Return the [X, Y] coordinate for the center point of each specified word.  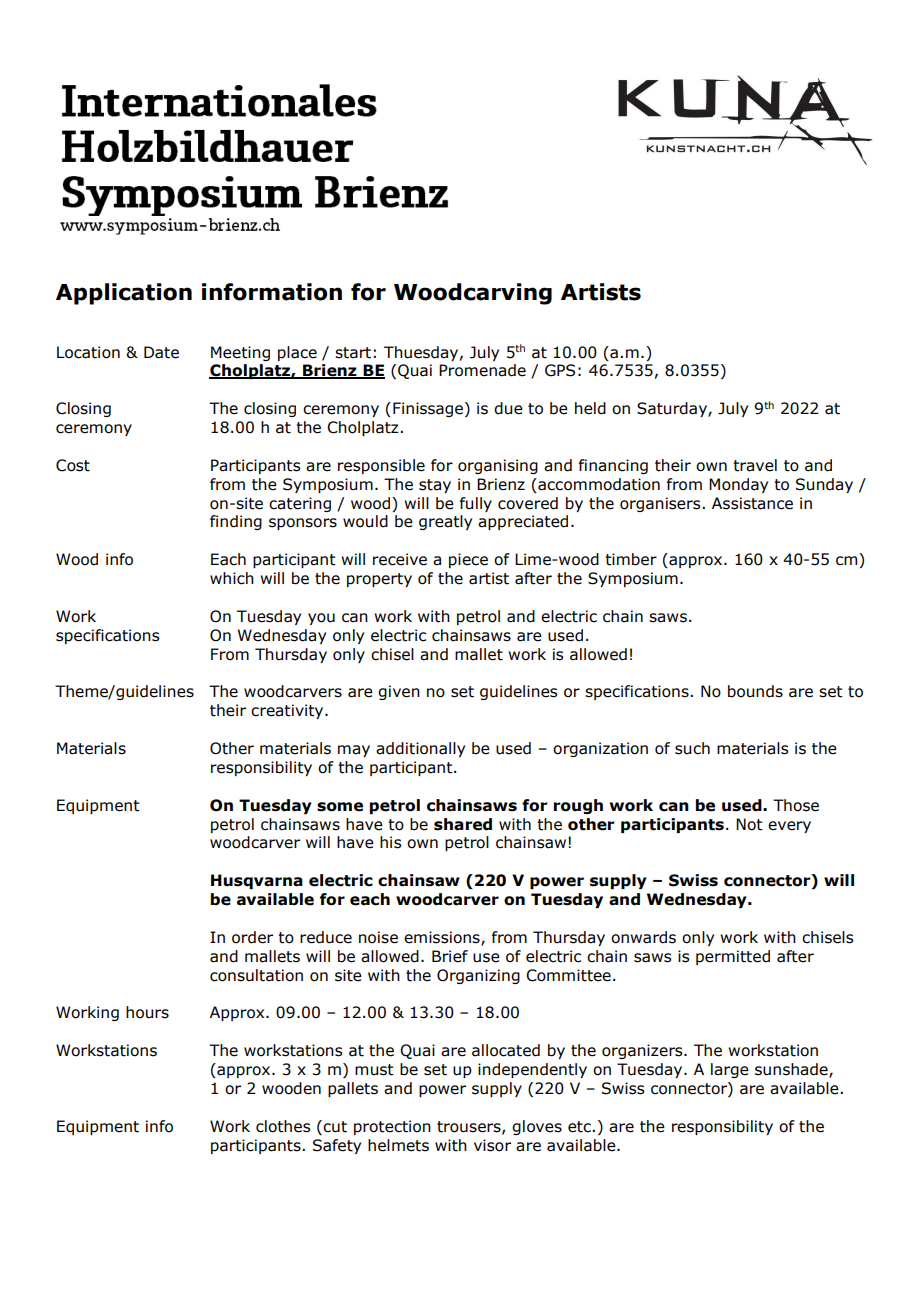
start [353, 353]
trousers [470, 1127]
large [730, 1070]
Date [161, 352]
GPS [560, 370]
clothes [283, 1126]
